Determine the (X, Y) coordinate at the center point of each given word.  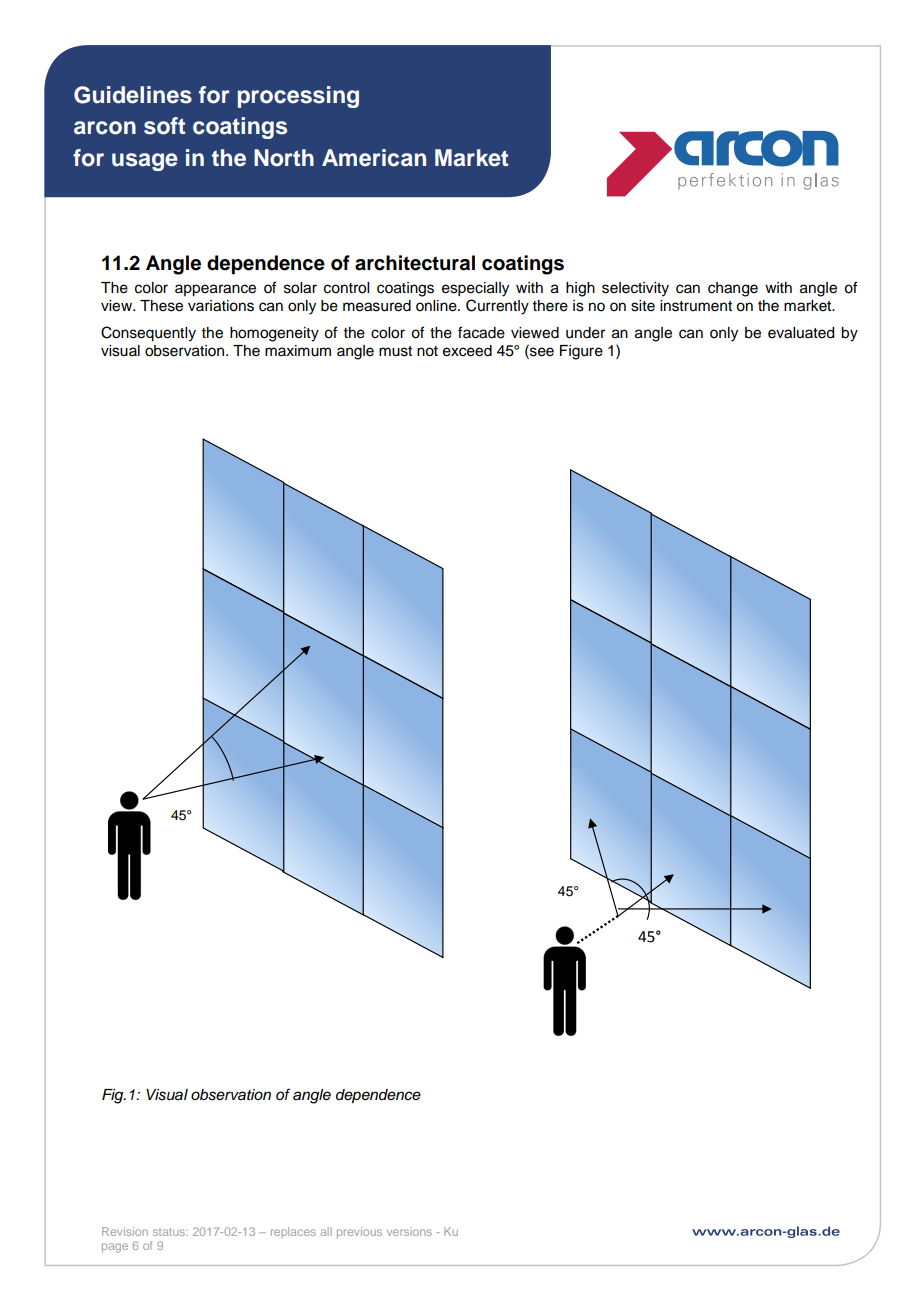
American (374, 158)
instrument (696, 306)
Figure (581, 352)
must (395, 351)
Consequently (148, 334)
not (427, 351)
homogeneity (274, 334)
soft (164, 126)
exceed (467, 351)
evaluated (801, 333)
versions (409, 1231)
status (170, 1232)
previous (359, 1232)
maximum (298, 351)
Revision (125, 1231)
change (733, 289)
